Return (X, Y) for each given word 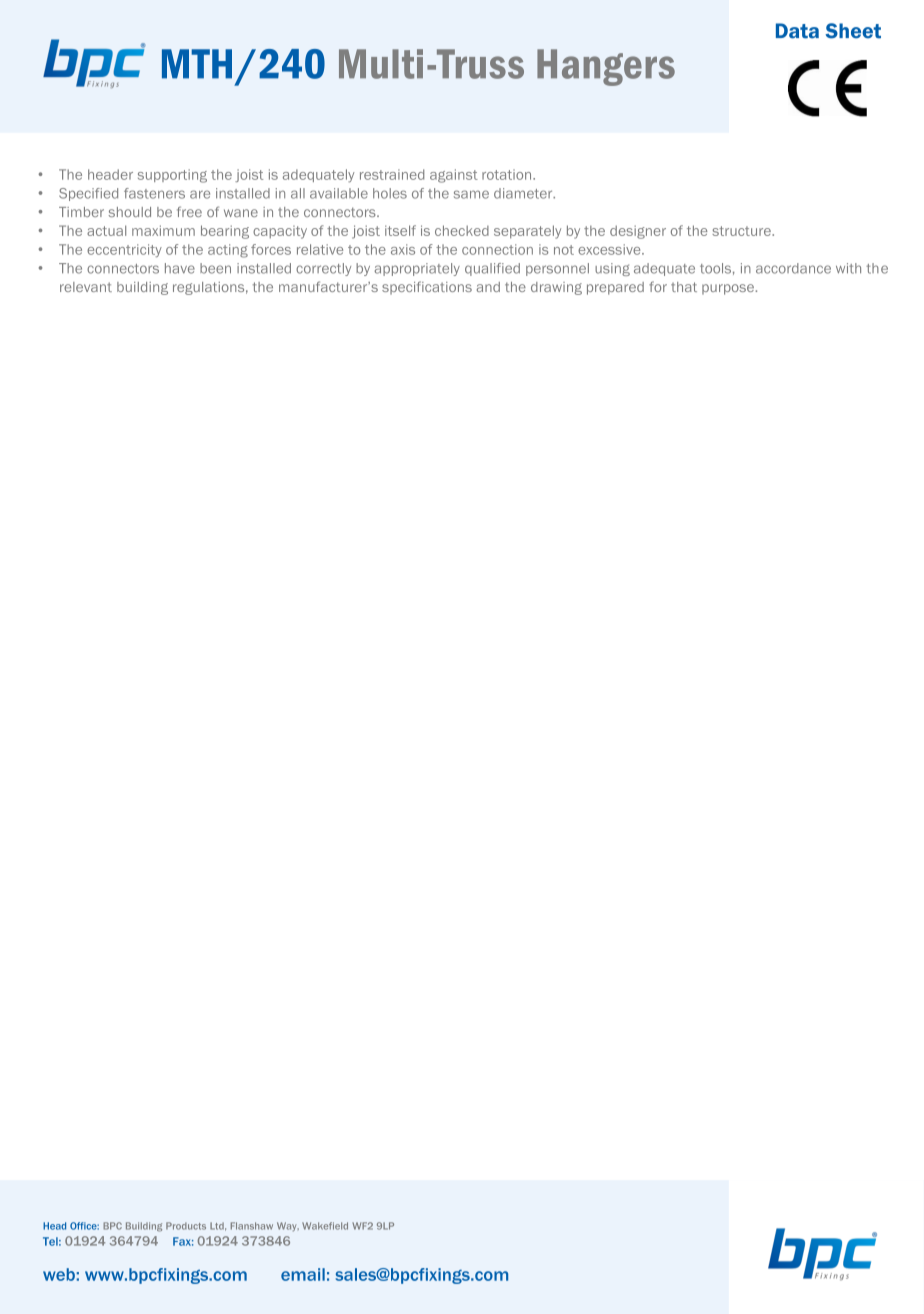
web (59, 1274)
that (684, 287)
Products (186, 1226)
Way (288, 1226)
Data (797, 31)
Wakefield (325, 1226)
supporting (172, 176)
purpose (729, 289)
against (454, 176)
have (180, 268)
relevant (86, 287)
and (488, 287)
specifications (427, 288)
